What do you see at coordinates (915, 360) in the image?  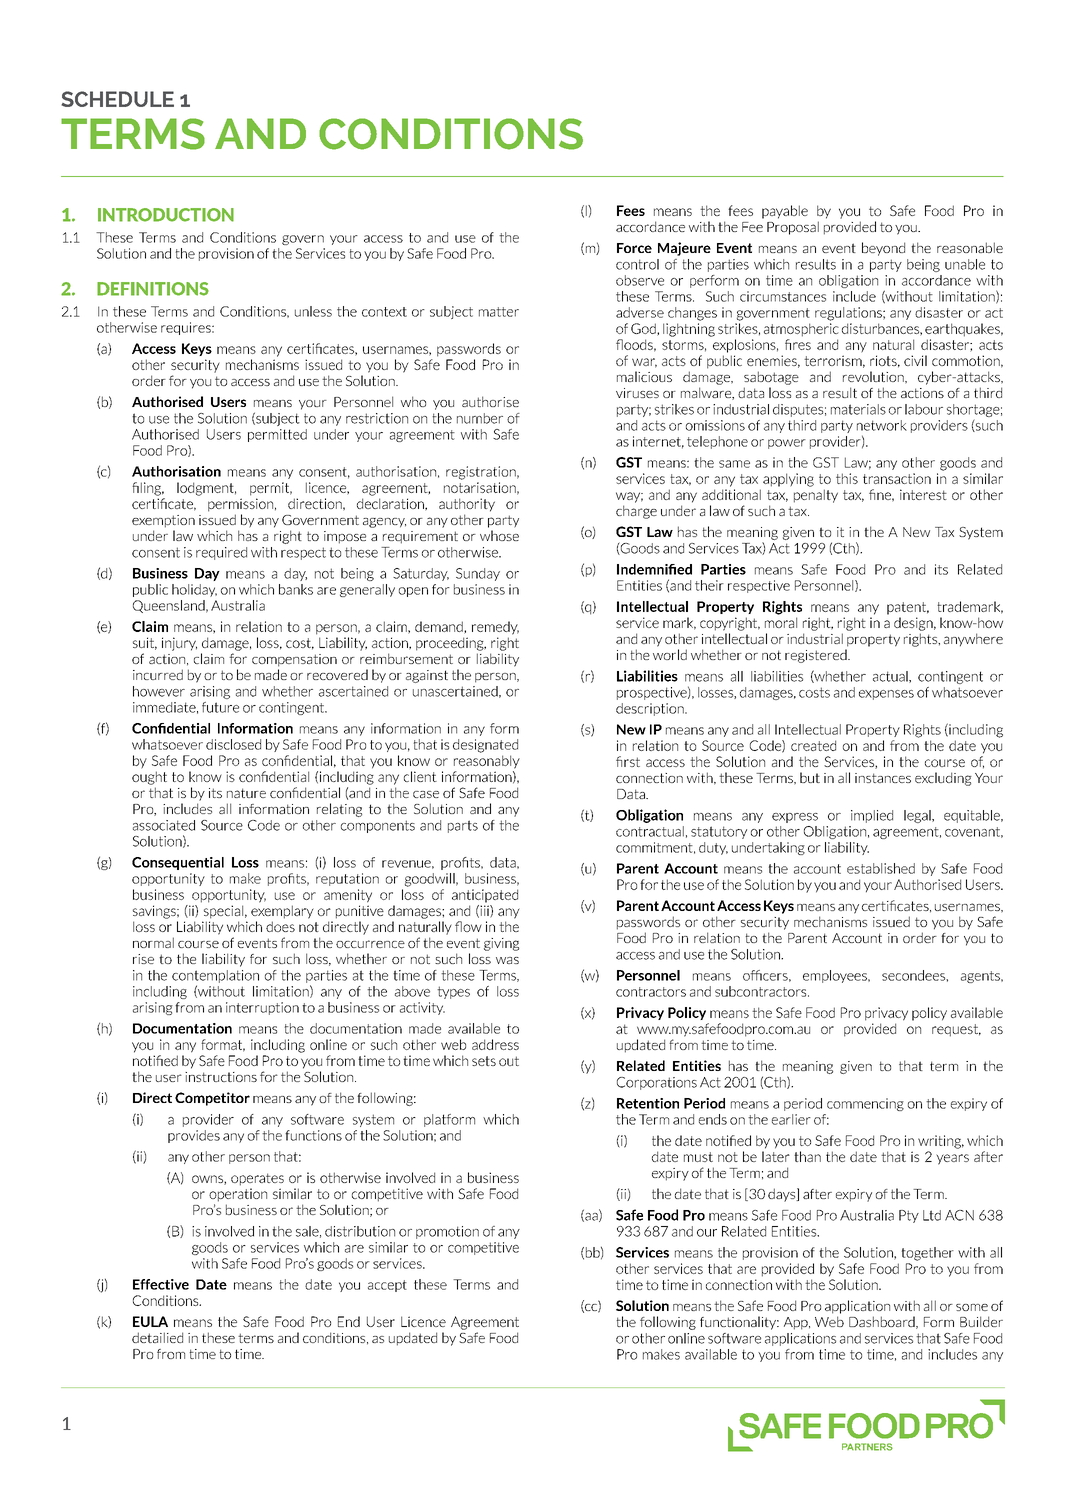 I see `civil` at bounding box center [915, 360].
